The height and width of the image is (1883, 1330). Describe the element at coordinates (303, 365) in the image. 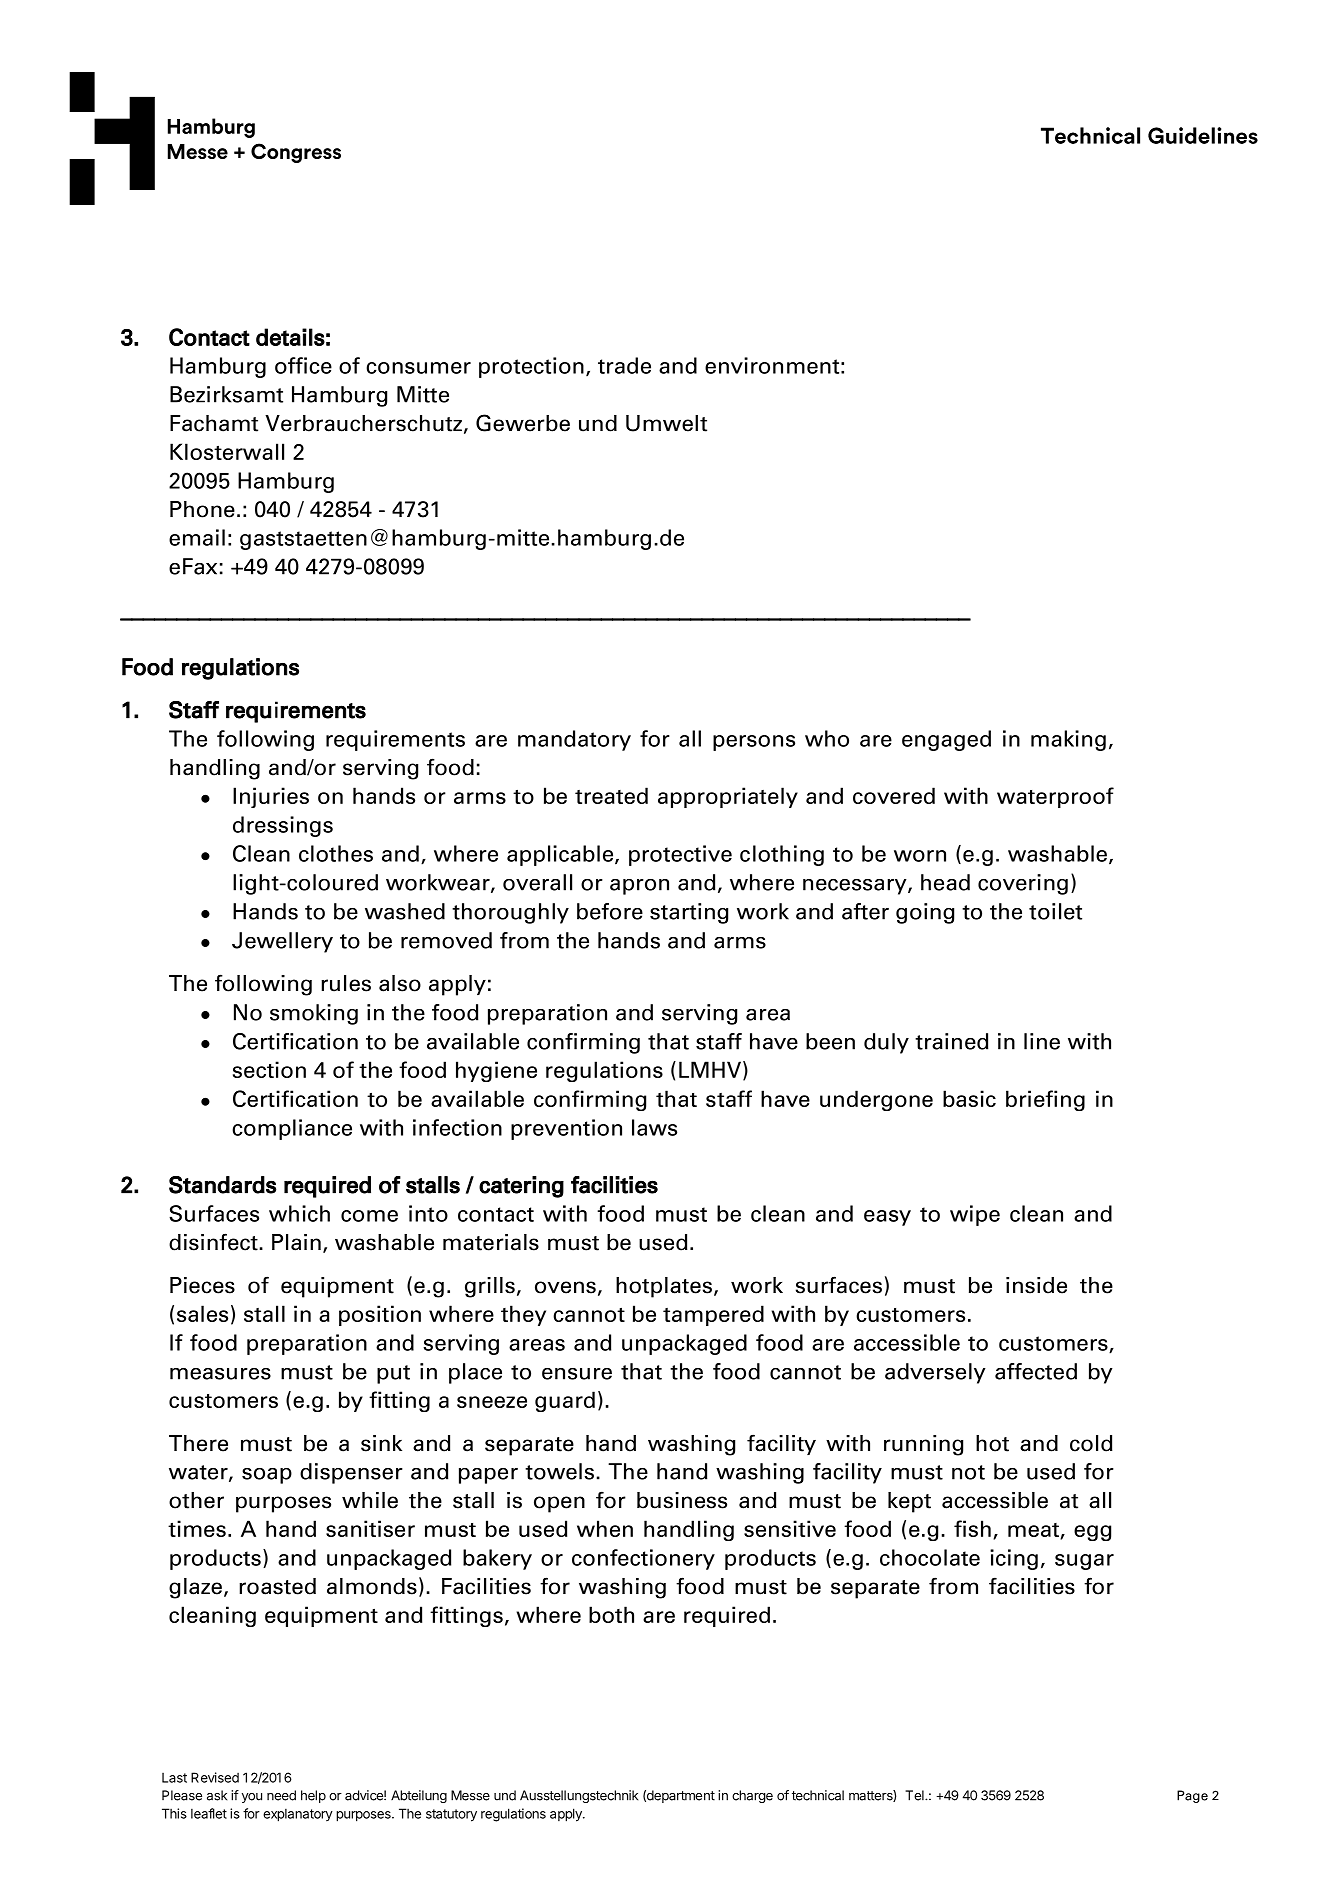

I see `office` at that location.
